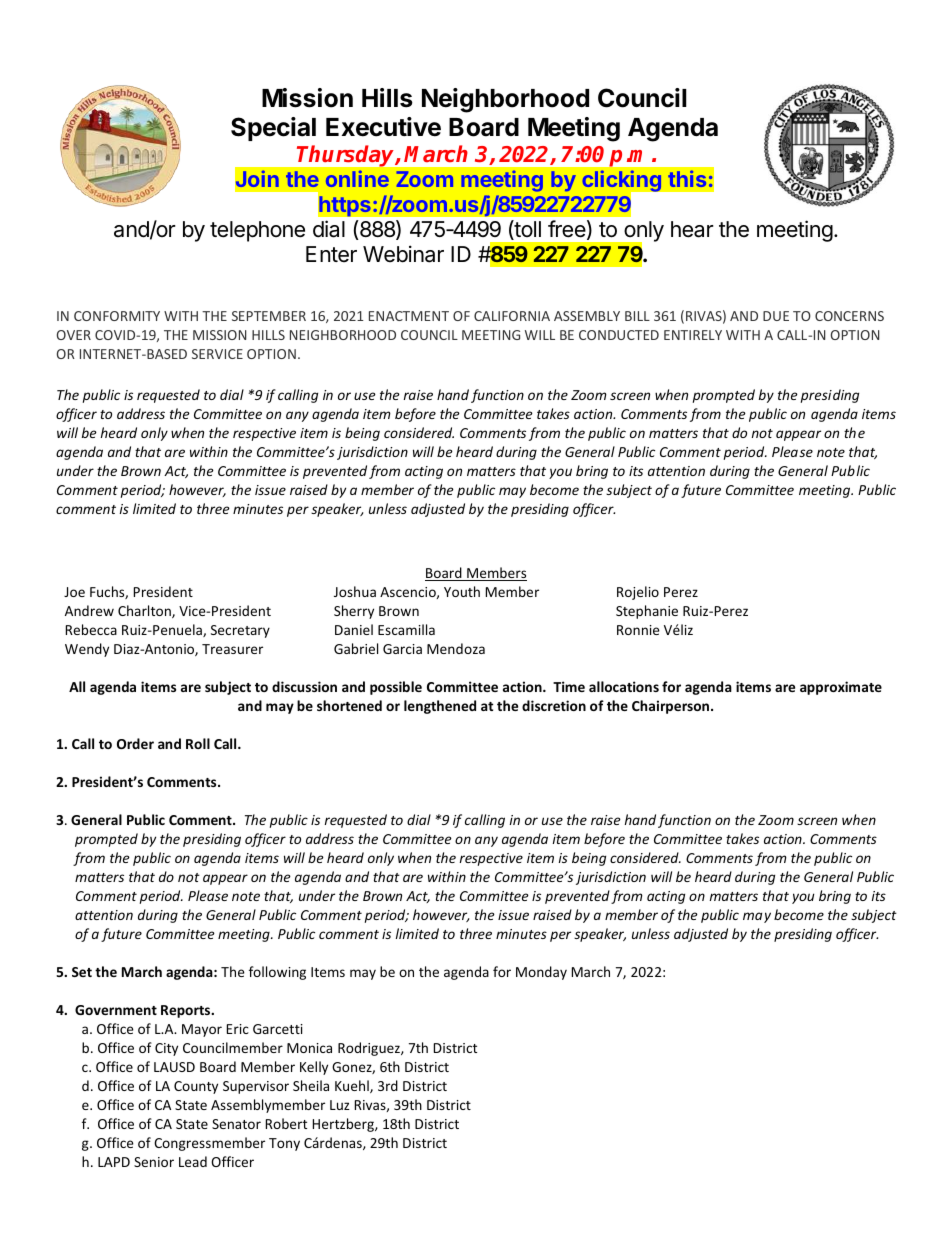 The image size is (952, 1233). I want to click on Charlton, so click(145, 611).
